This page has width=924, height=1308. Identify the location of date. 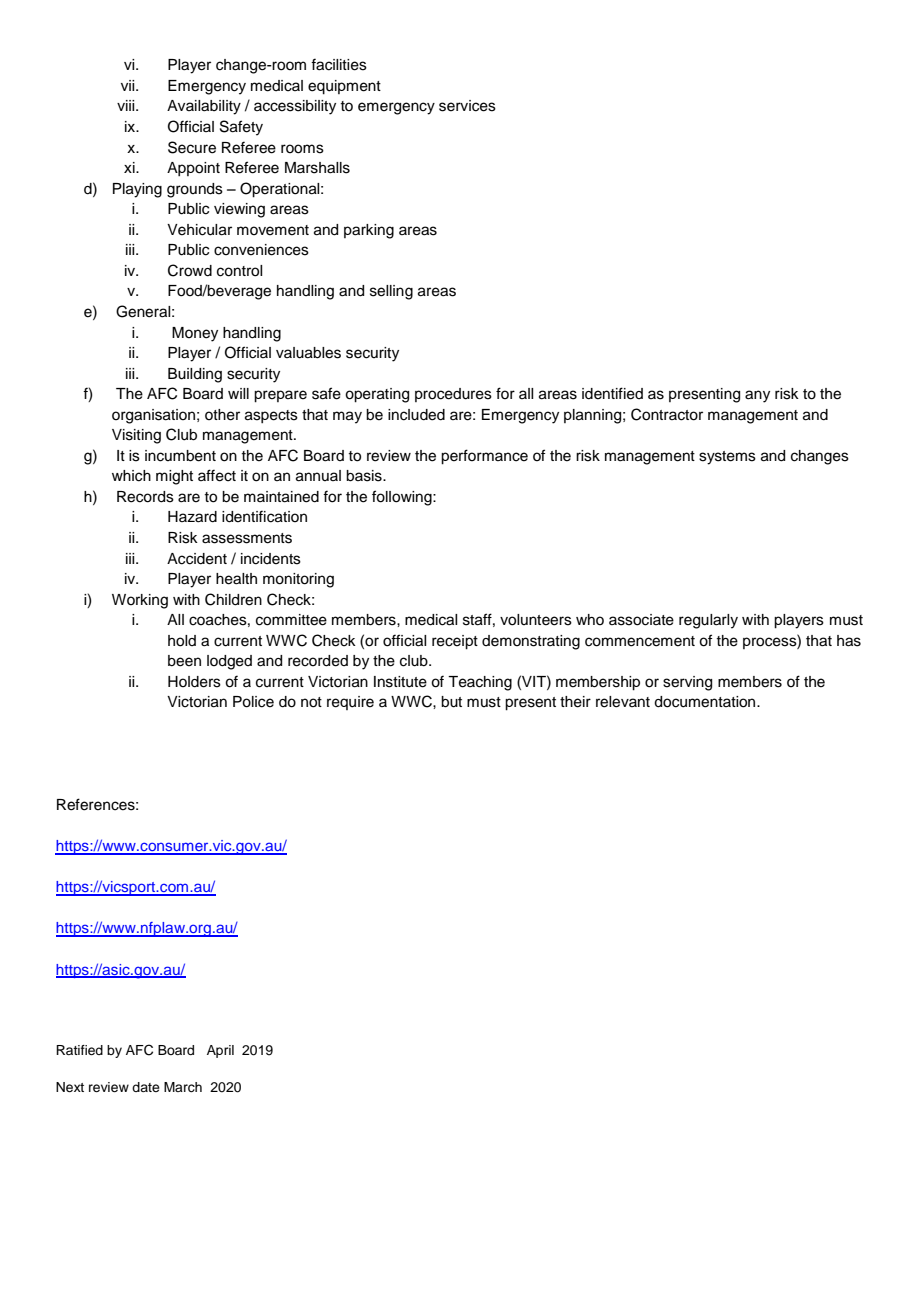
(146, 1087).
